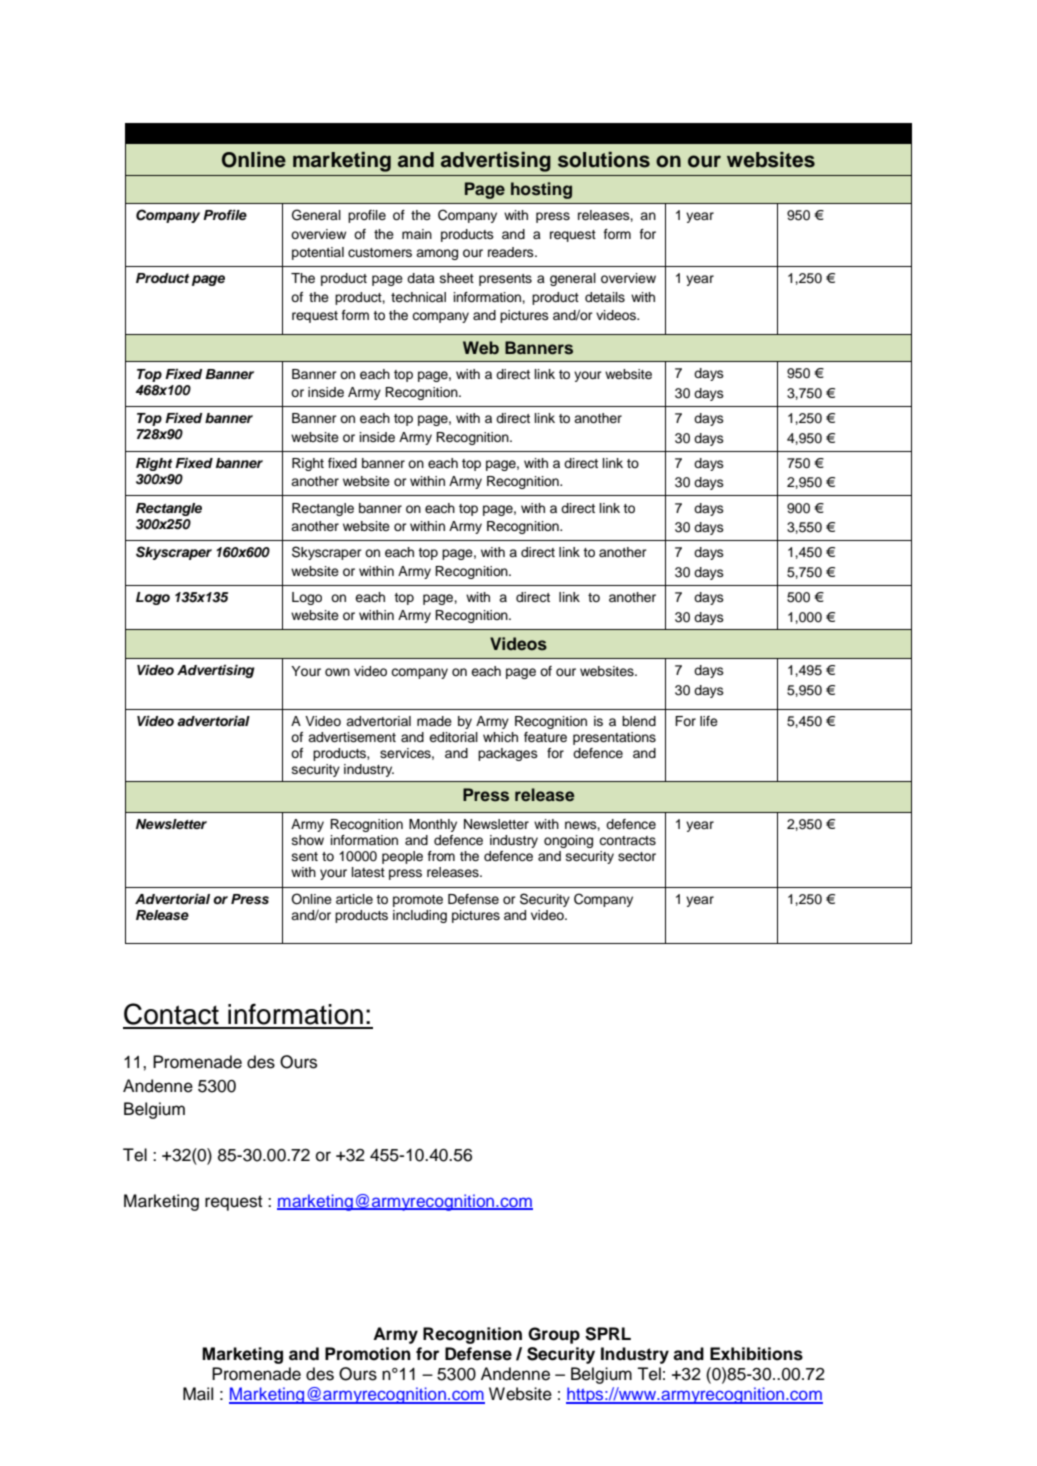  Describe the element at coordinates (337, 672) in the image. I see `own` at that location.
